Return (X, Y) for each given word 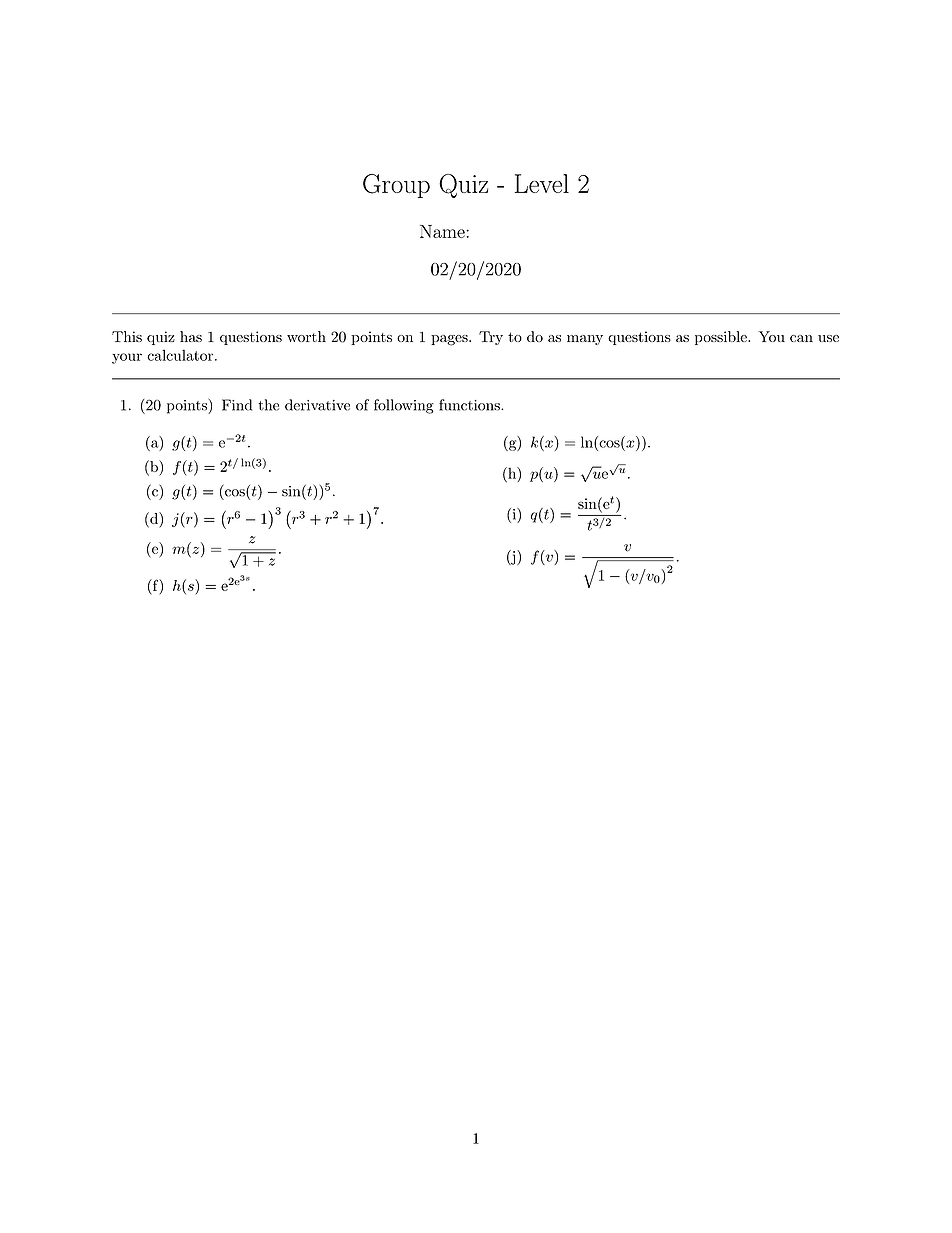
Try (491, 338)
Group (396, 186)
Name (443, 231)
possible (722, 338)
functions (470, 405)
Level (542, 183)
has (191, 336)
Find (237, 405)
